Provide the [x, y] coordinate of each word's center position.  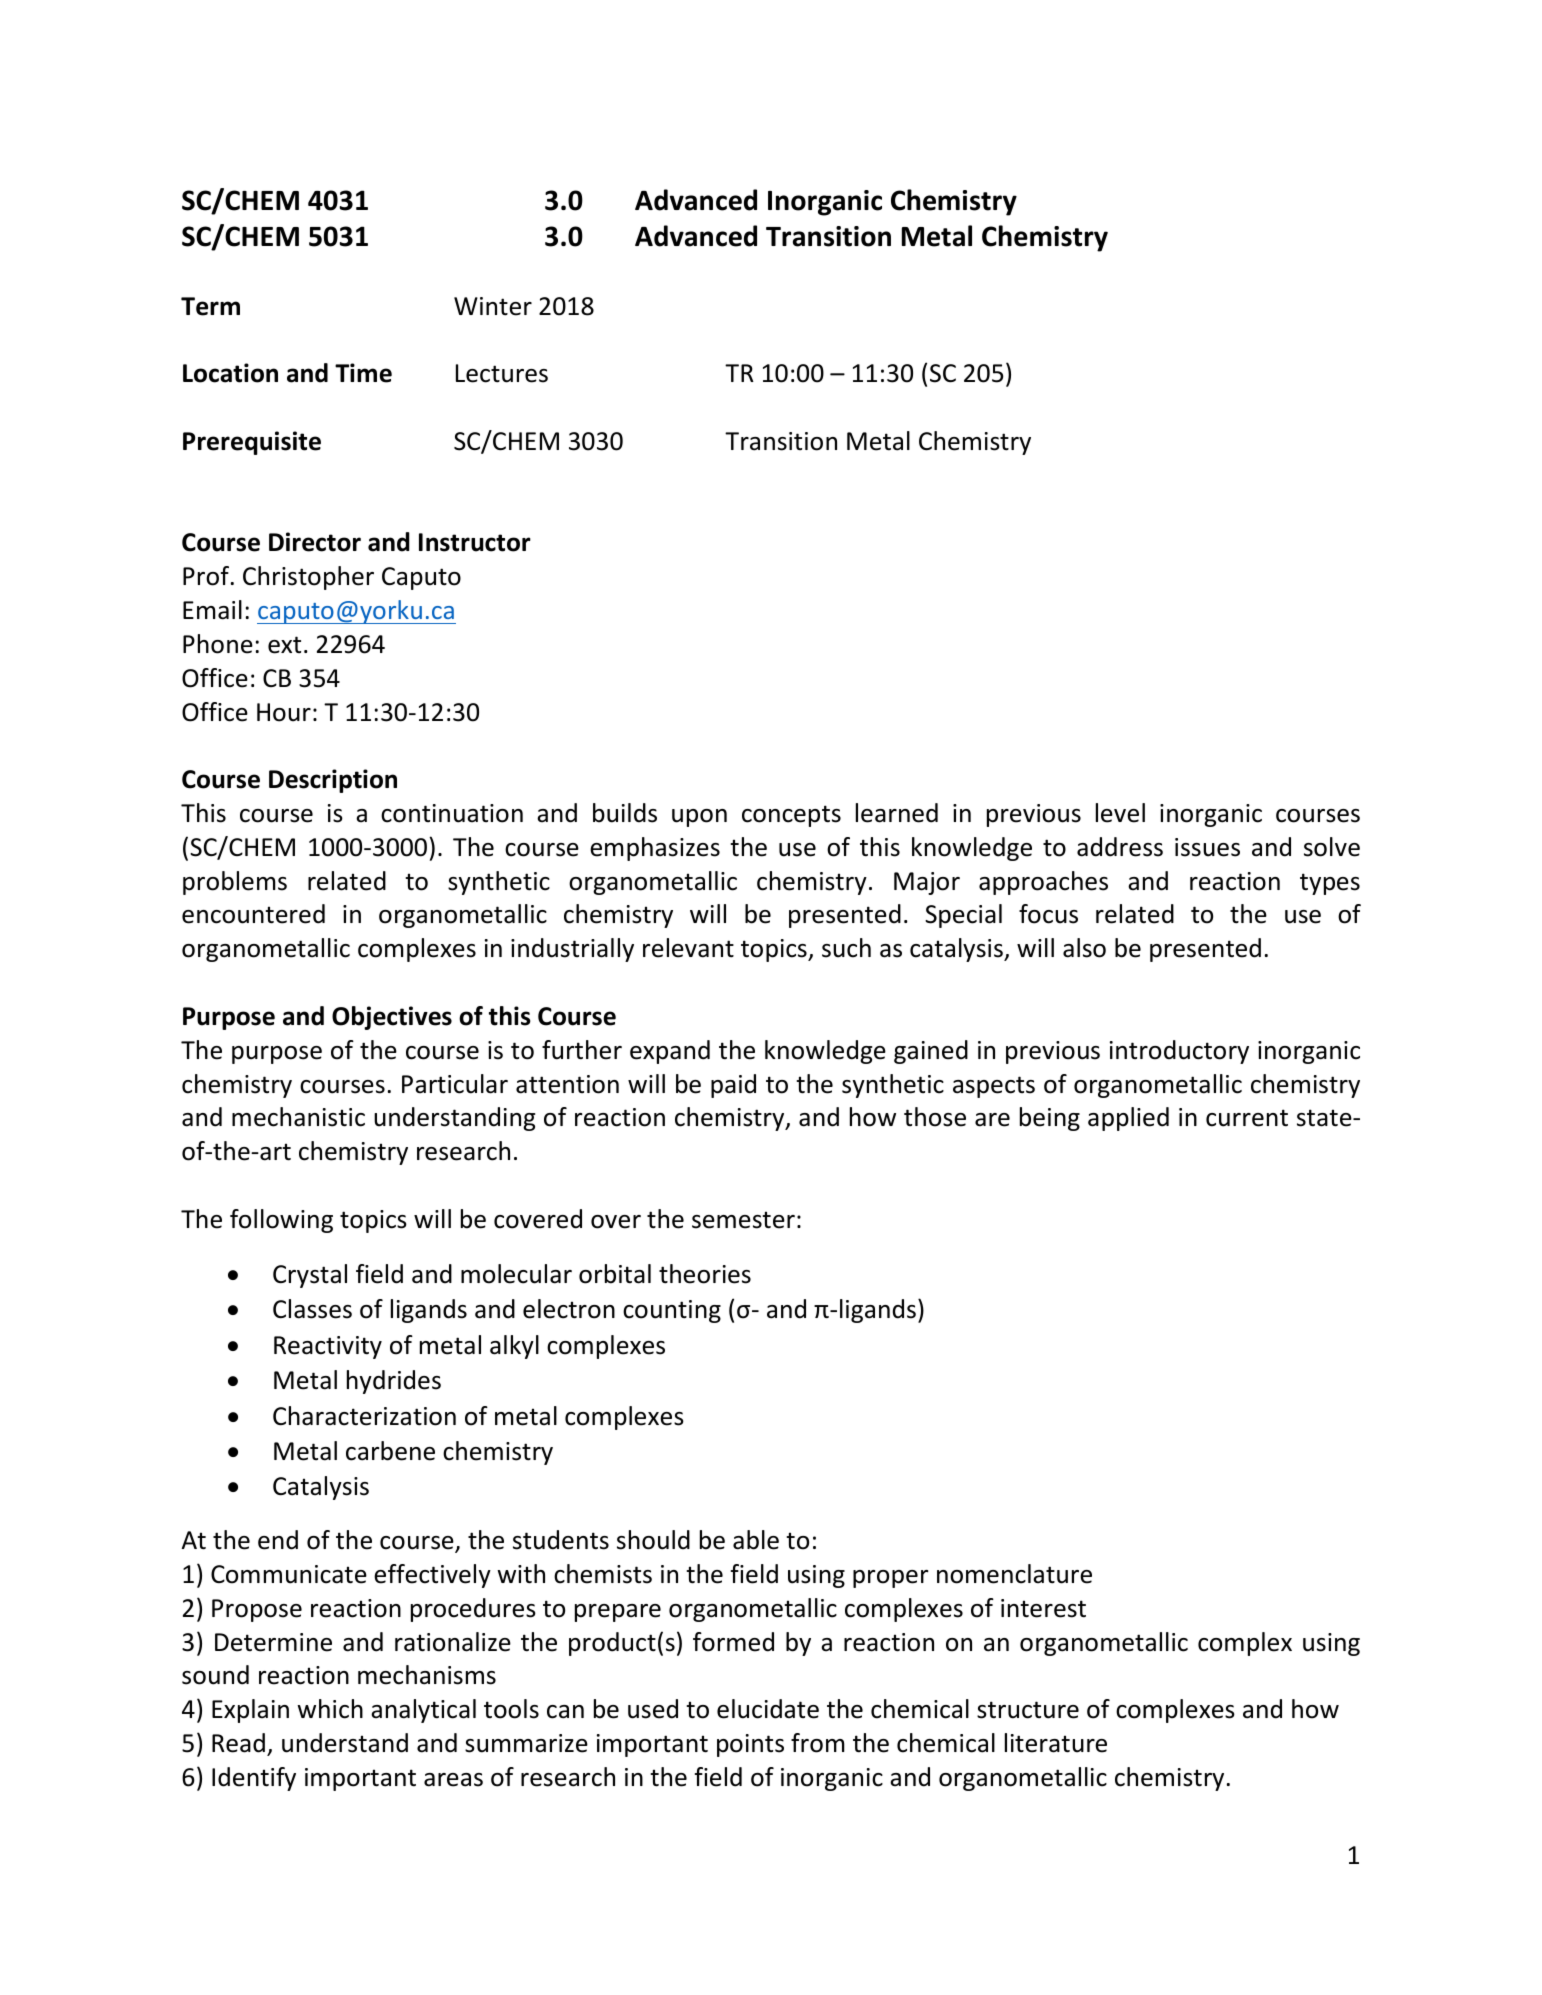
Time [363, 373]
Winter [493, 306]
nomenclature [1014, 1574]
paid [733, 1086]
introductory [1179, 1052]
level [1120, 813]
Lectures [502, 373]
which [330, 1709]
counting [672, 1311]
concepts [791, 816]
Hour [284, 712]
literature [1056, 1743]
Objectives [392, 1018]
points [750, 1745]
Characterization [364, 1416]
